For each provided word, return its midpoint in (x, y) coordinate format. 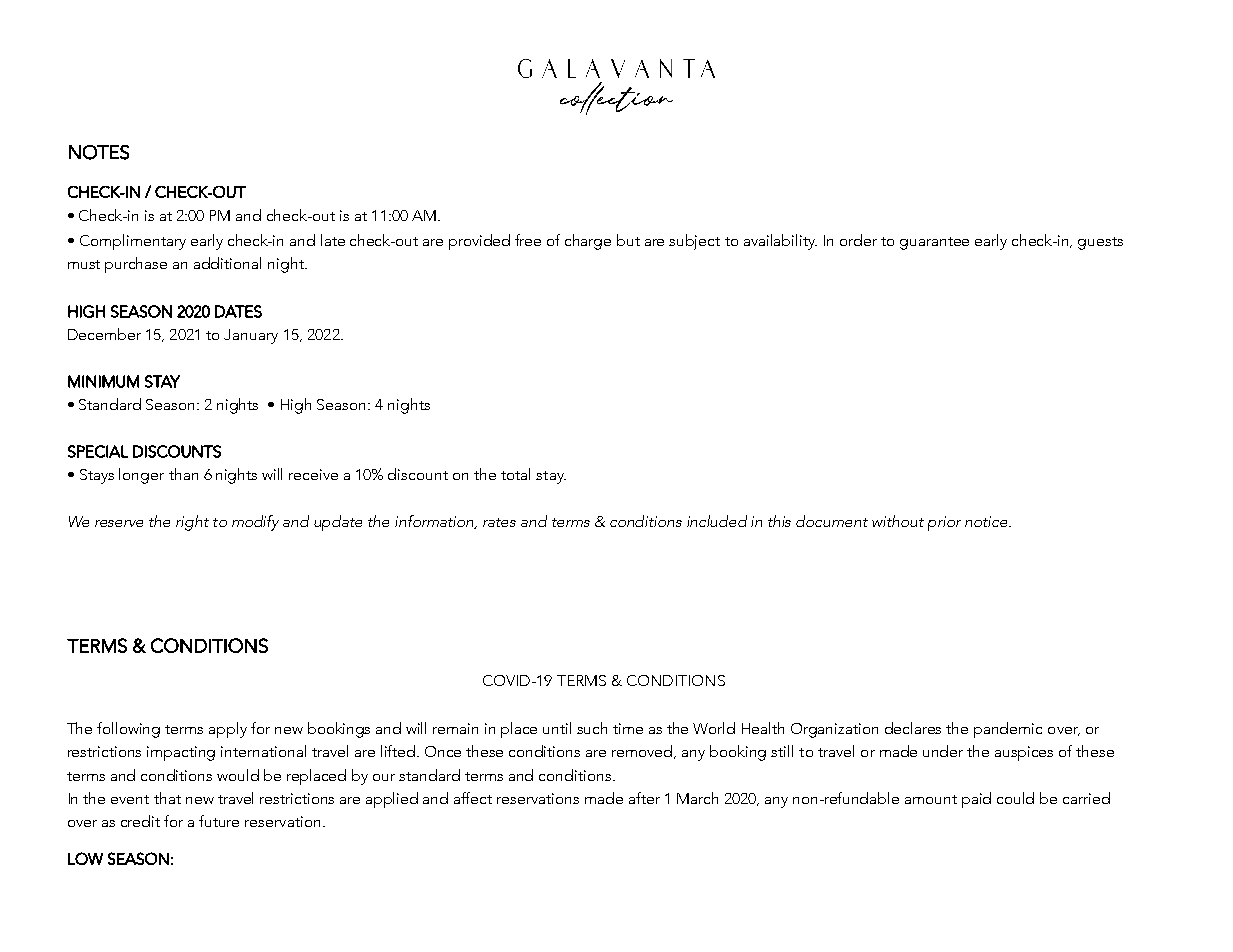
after (644, 798)
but (628, 240)
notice (988, 521)
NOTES (99, 152)
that (167, 798)
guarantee (934, 243)
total (515, 474)
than (183, 474)
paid (976, 800)
